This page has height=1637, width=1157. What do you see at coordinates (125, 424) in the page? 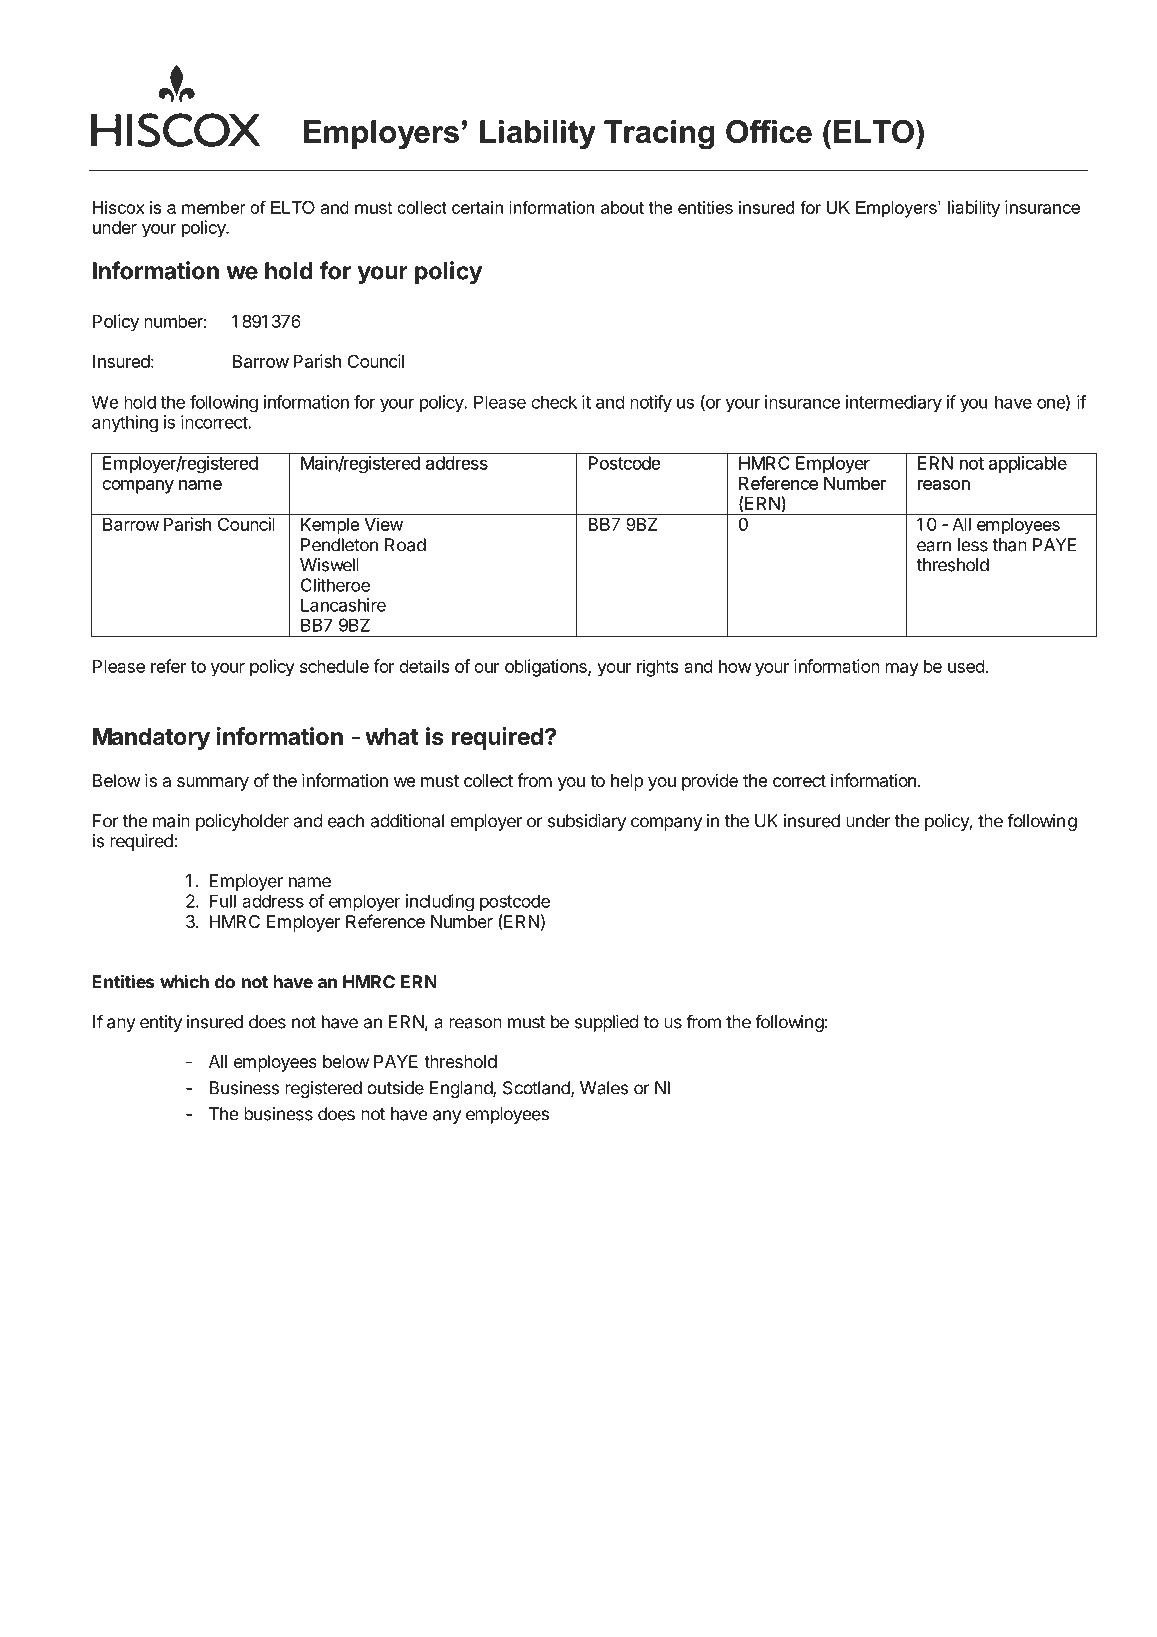
I see `anything` at bounding box center [125, 424].
